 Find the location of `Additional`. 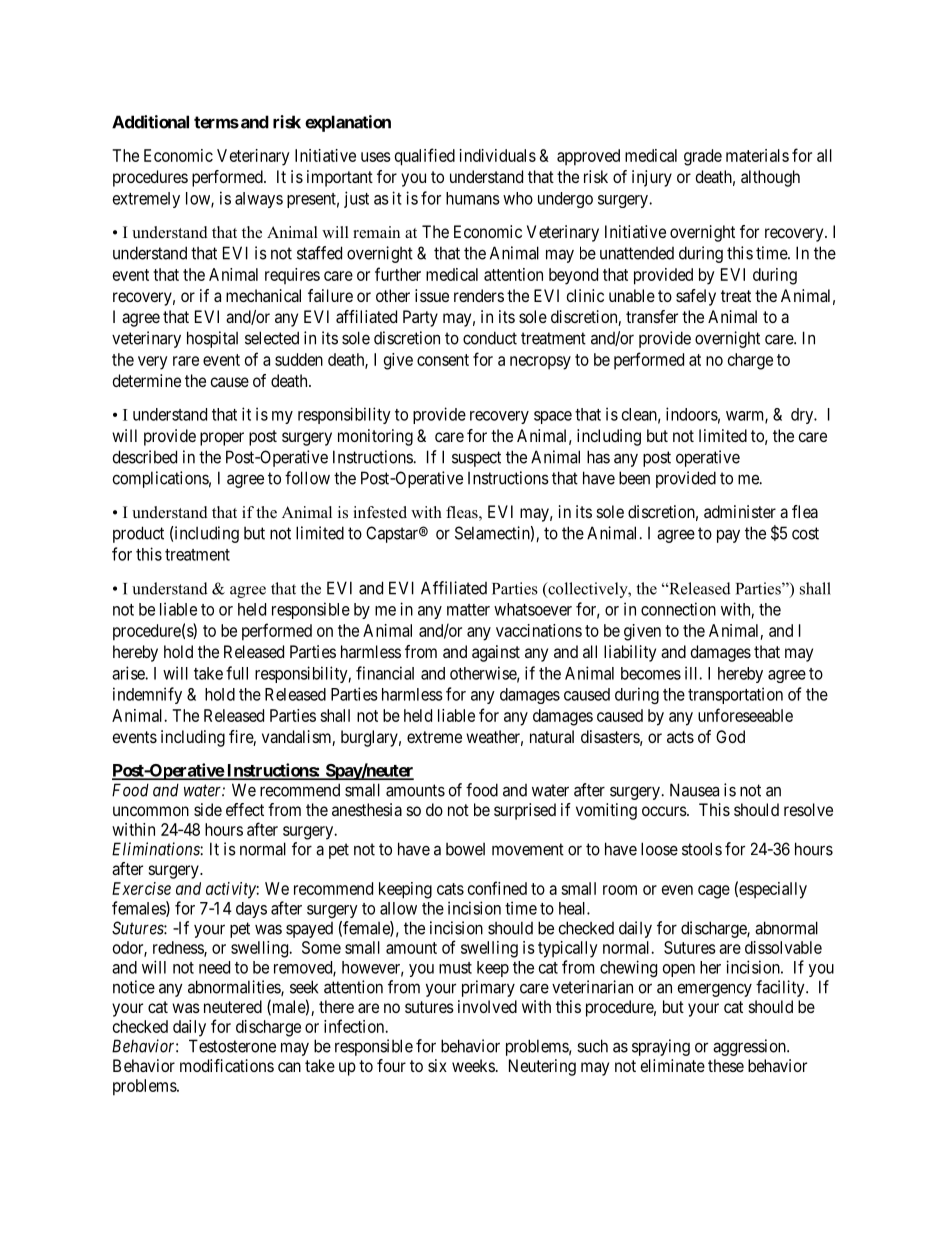

Additional is located at coordinates (150, 122).
